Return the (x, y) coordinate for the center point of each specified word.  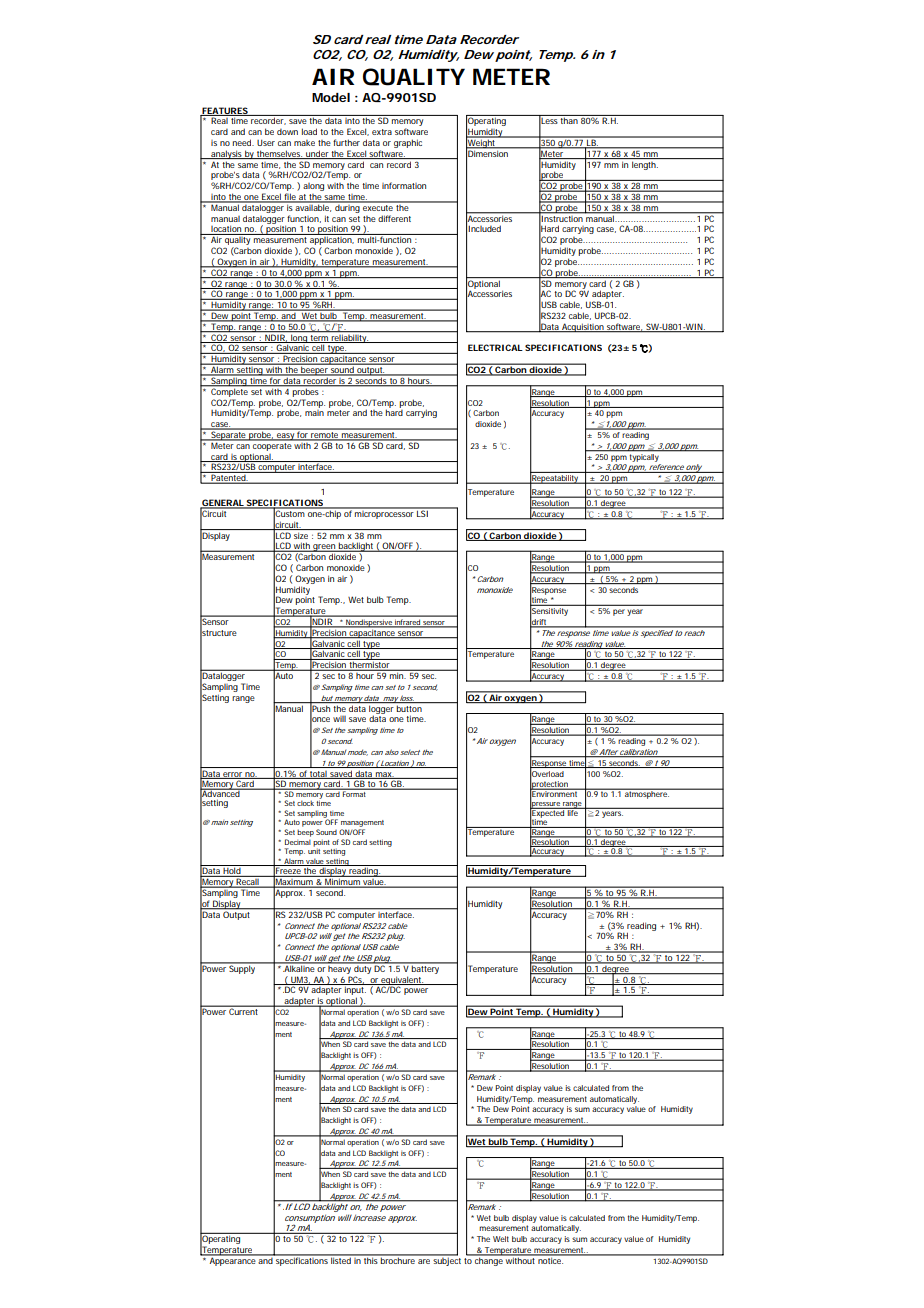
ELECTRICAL (495, 347)
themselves (280, 154)
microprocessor (385, 513)
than (569, 121)
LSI (423, 512)
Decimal (298, 842)
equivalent (402, 981)
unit (314, 850)
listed (342, 1259)
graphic (408, 143)
